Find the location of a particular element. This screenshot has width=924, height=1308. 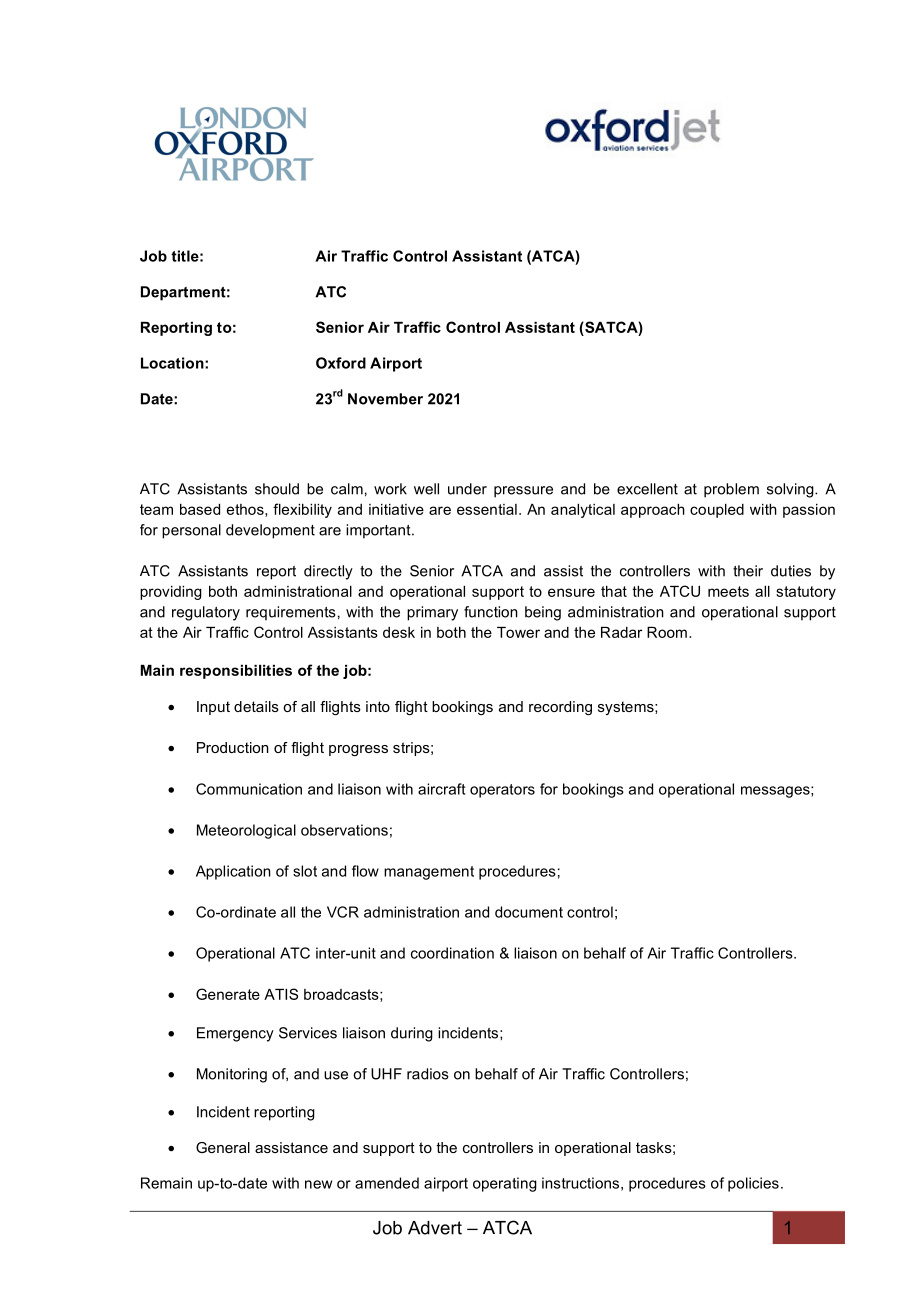

meets is located at coordinates (728, 591).
